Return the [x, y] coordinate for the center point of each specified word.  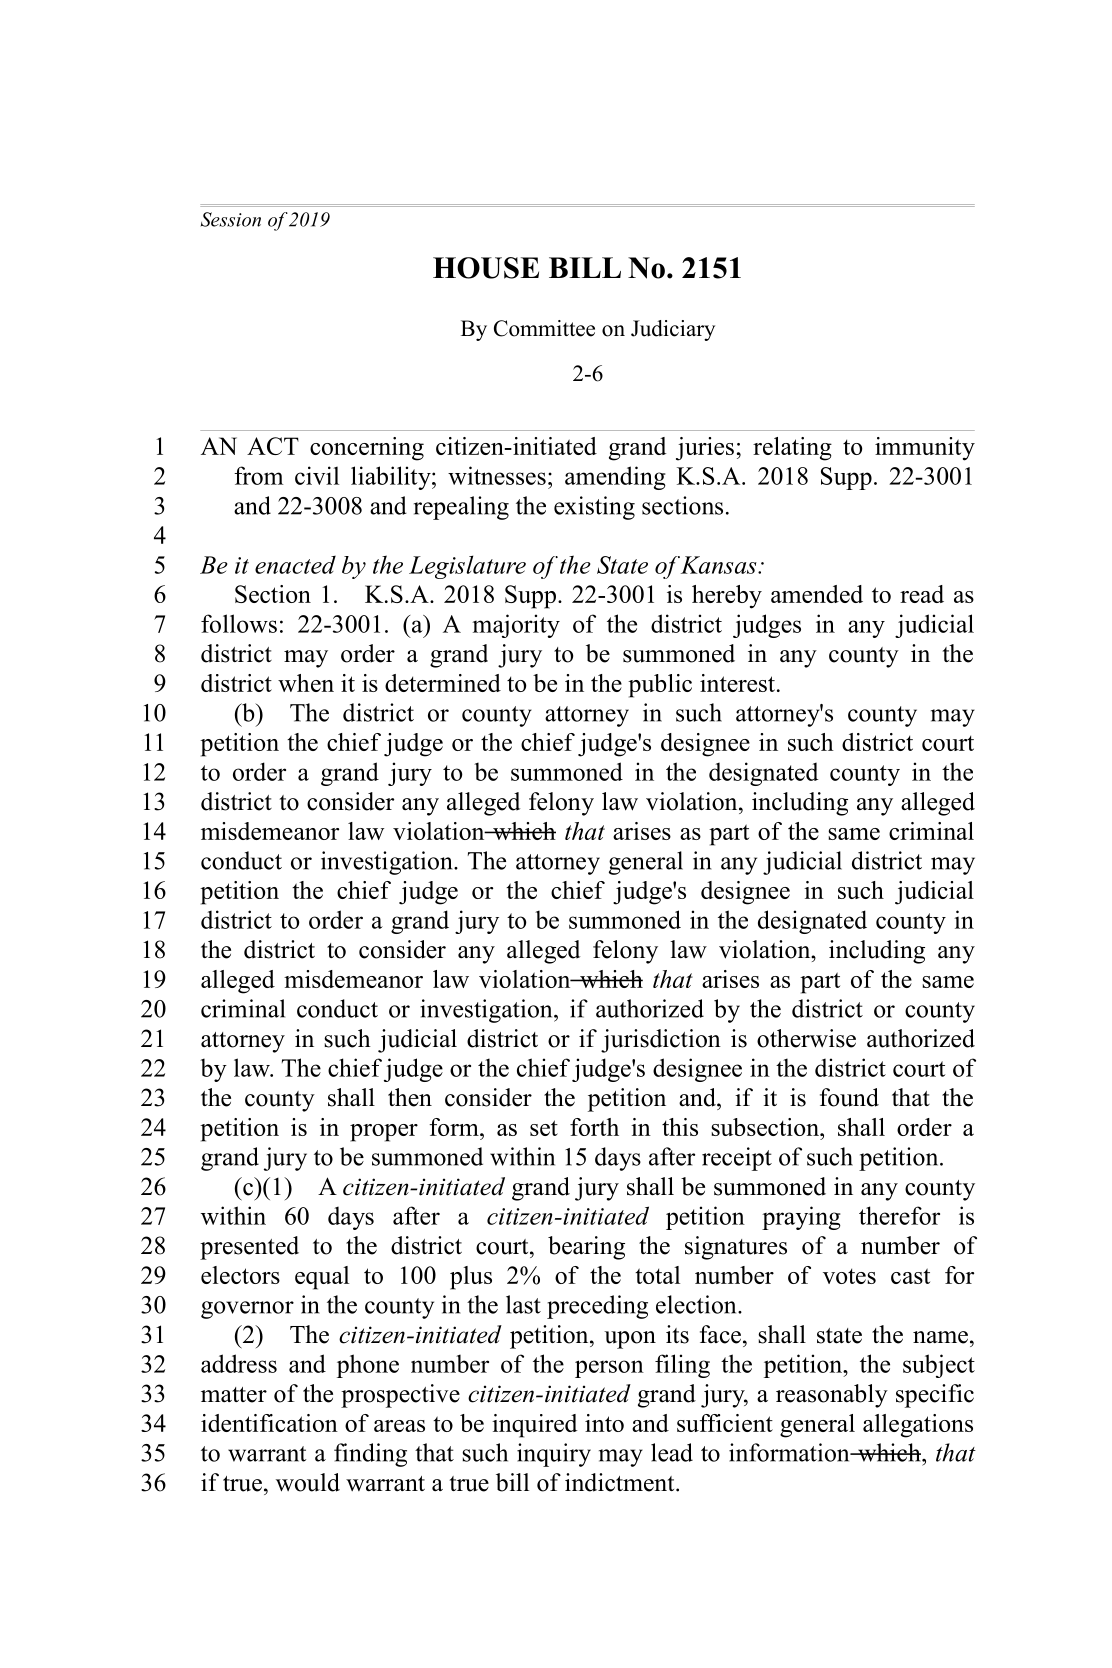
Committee [544, 328]
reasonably [832, 1396]
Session [231, 219]
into [604, 1423]
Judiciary [673, 330]
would [308, 1482]
